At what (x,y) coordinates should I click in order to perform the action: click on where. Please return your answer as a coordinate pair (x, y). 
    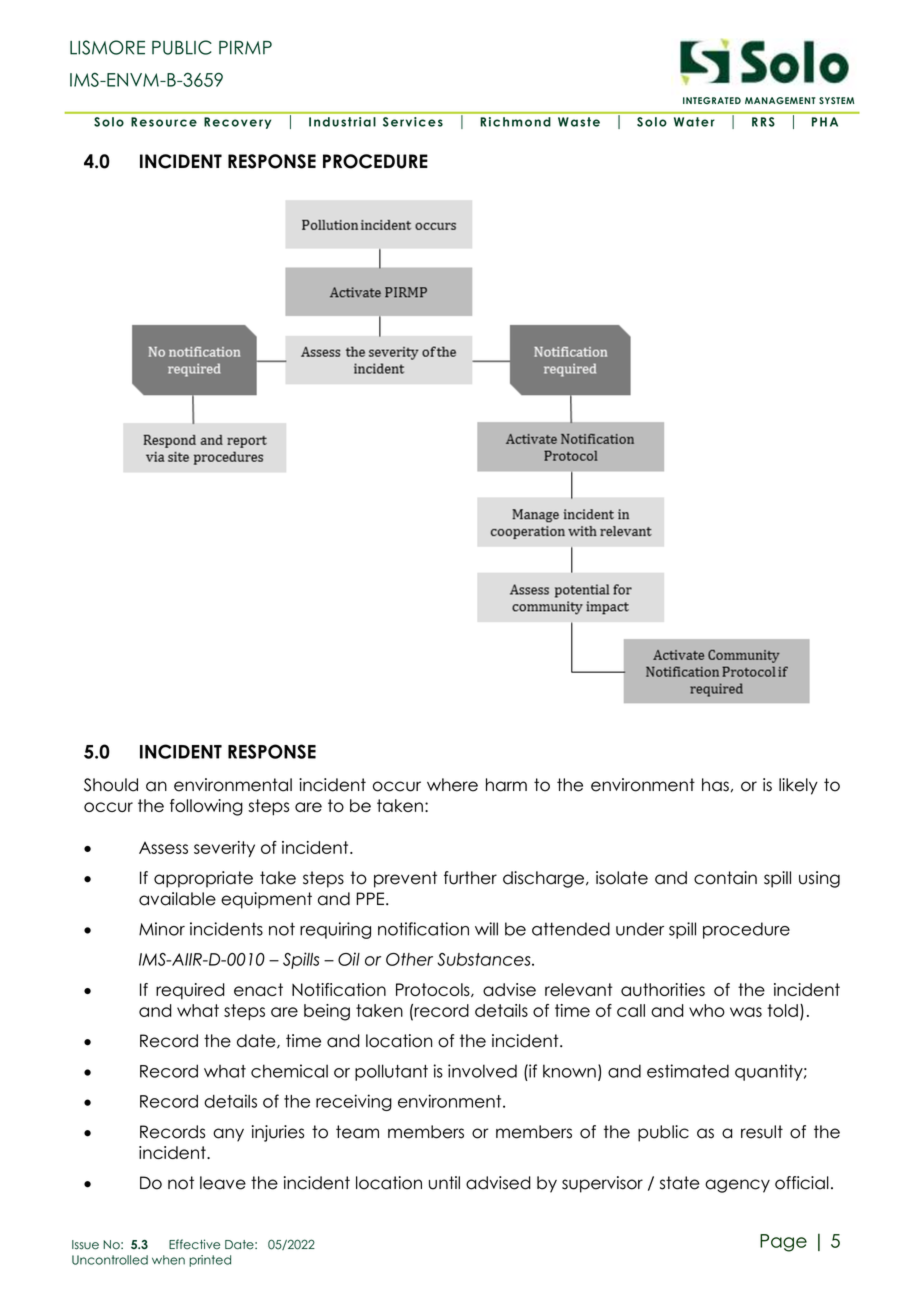
    Looking at the image, I should click on (452, 785).
